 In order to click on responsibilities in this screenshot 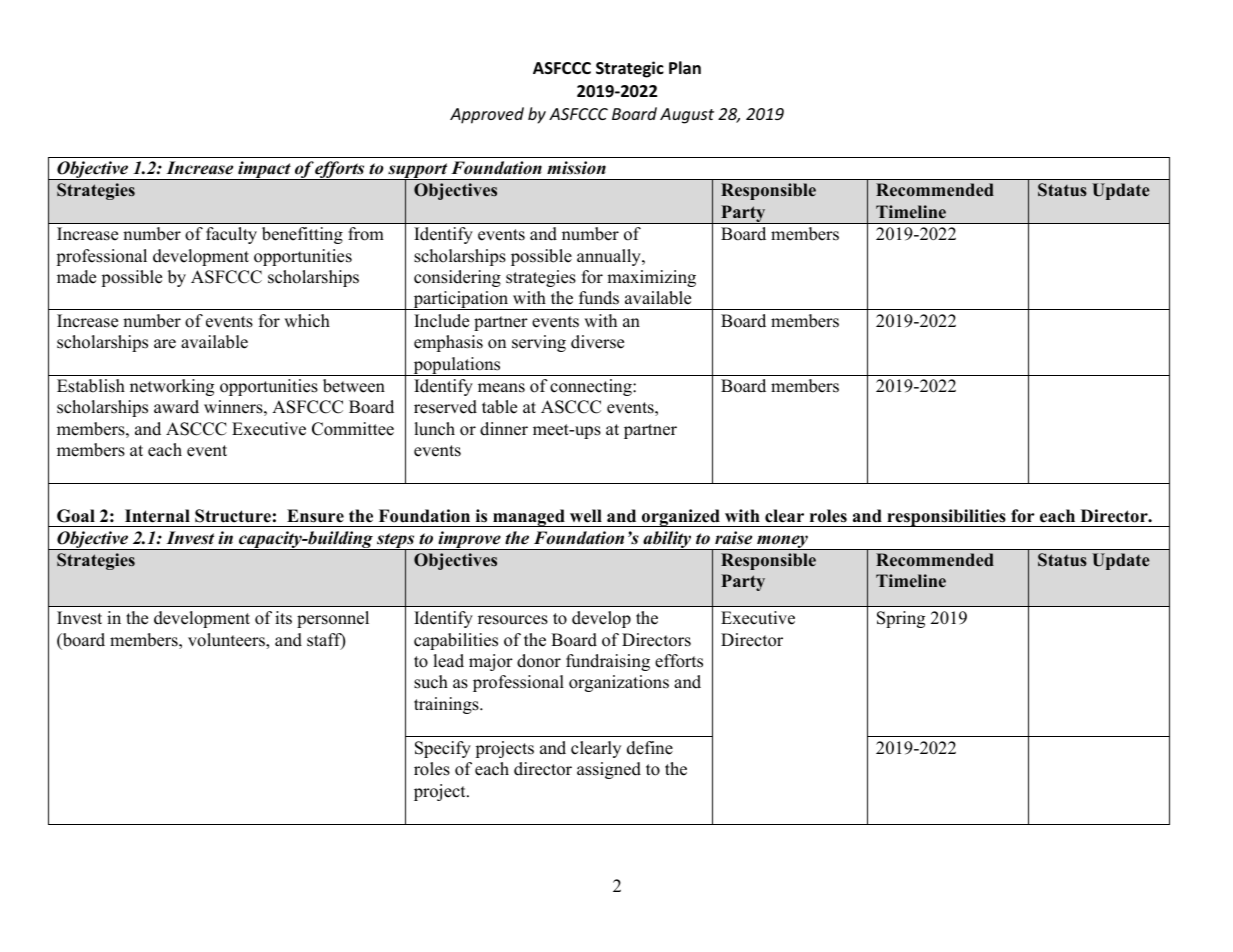, I will do `click(946, 518)`.
